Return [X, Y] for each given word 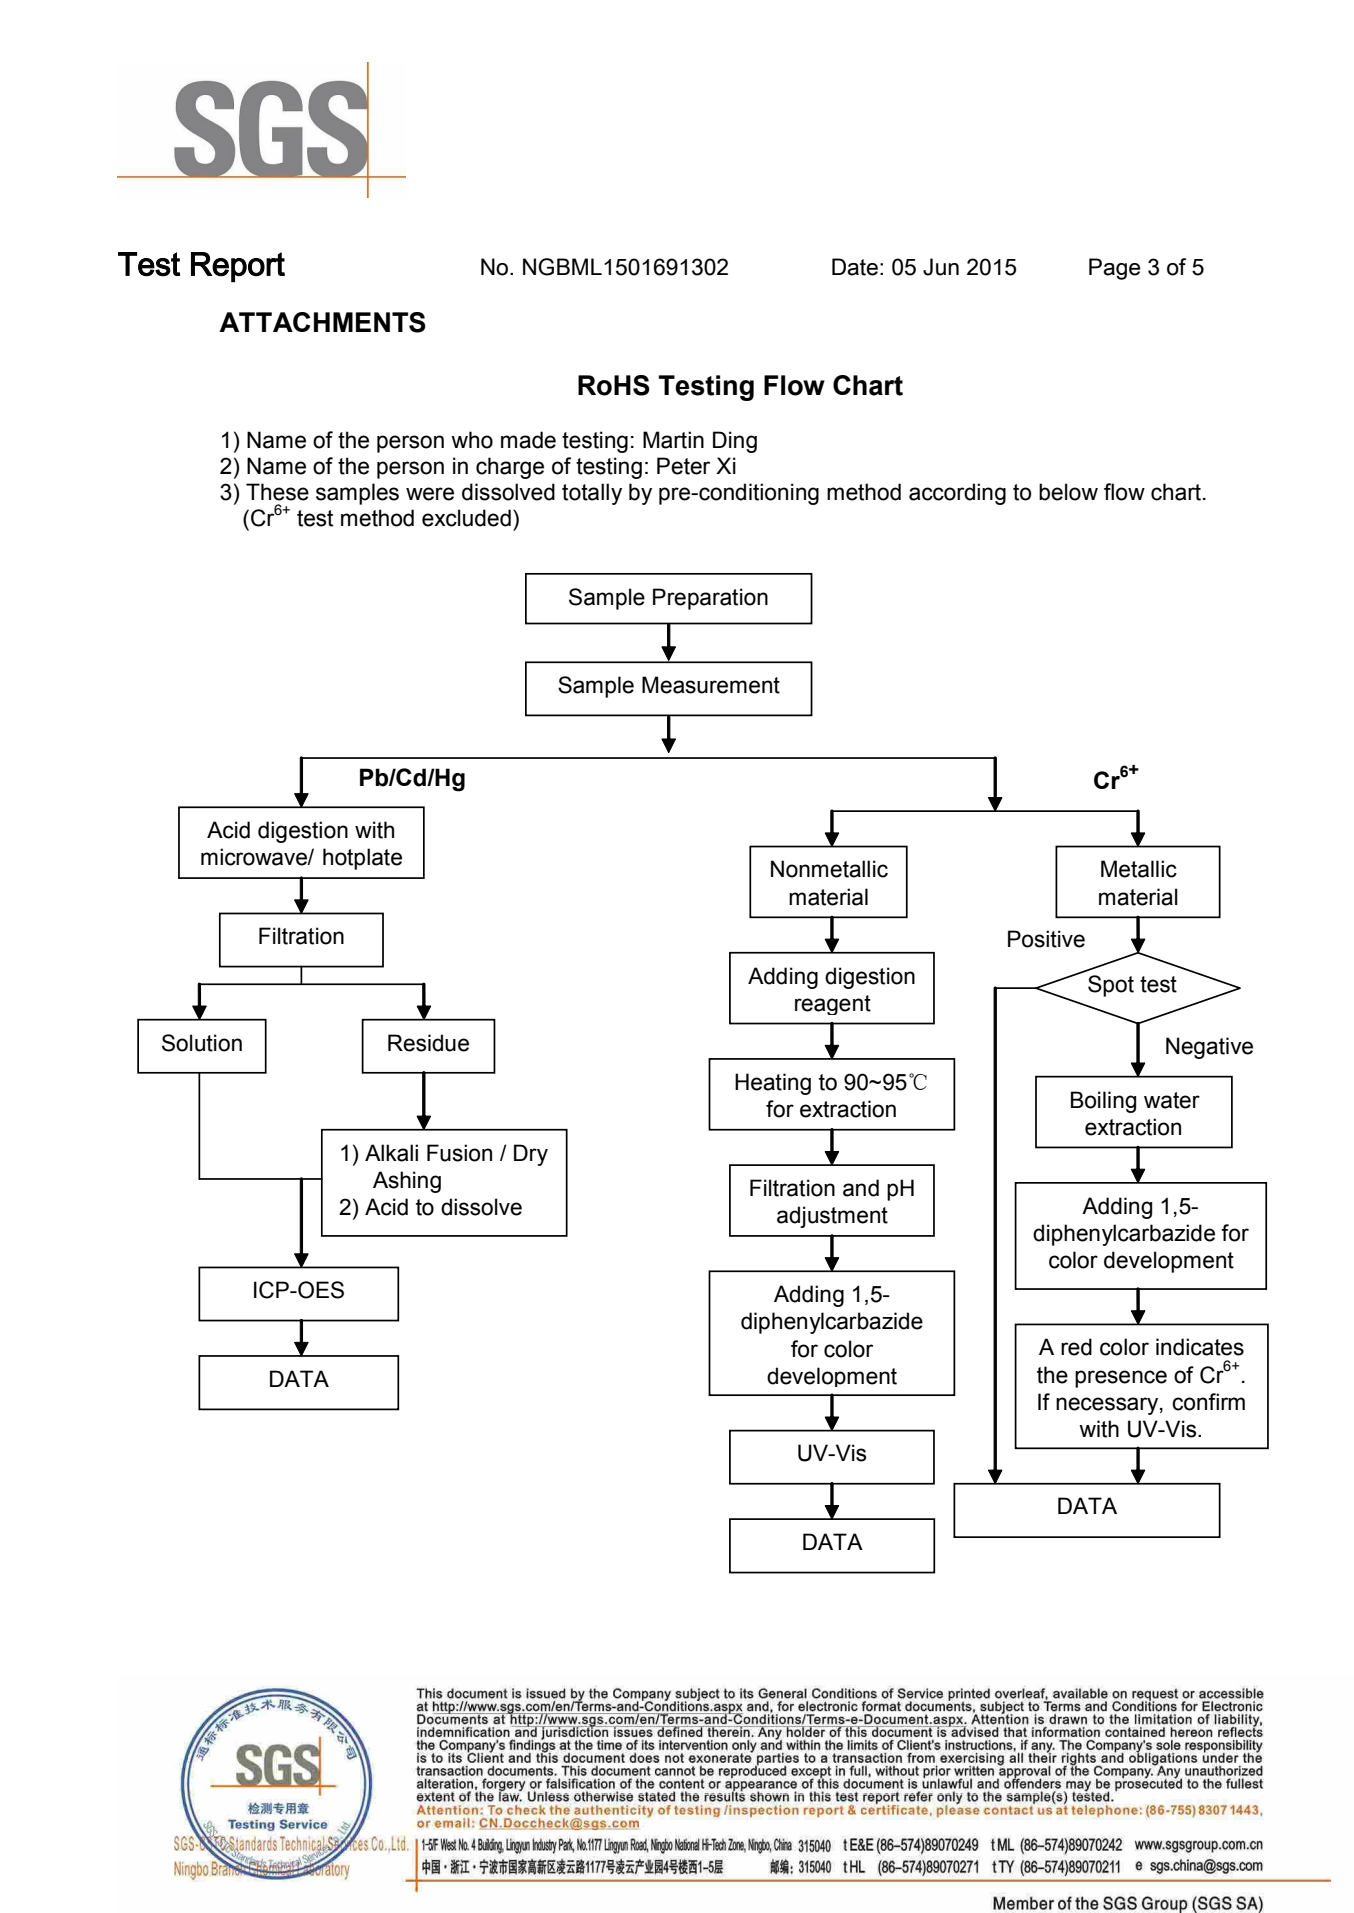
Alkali [391, 1153]
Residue [428, 1043]
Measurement [711, 685]
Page [1114, 269]
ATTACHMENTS [322, 322]
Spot [1111, 986]
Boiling [1103, 1102]
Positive [1046, 939]
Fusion [459, 1153]
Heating [773, 1084]
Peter [683, 466]
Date [855, 267]
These [277, 492]
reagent [833, 1005]
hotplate [362, 859]
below [1068, 492]
